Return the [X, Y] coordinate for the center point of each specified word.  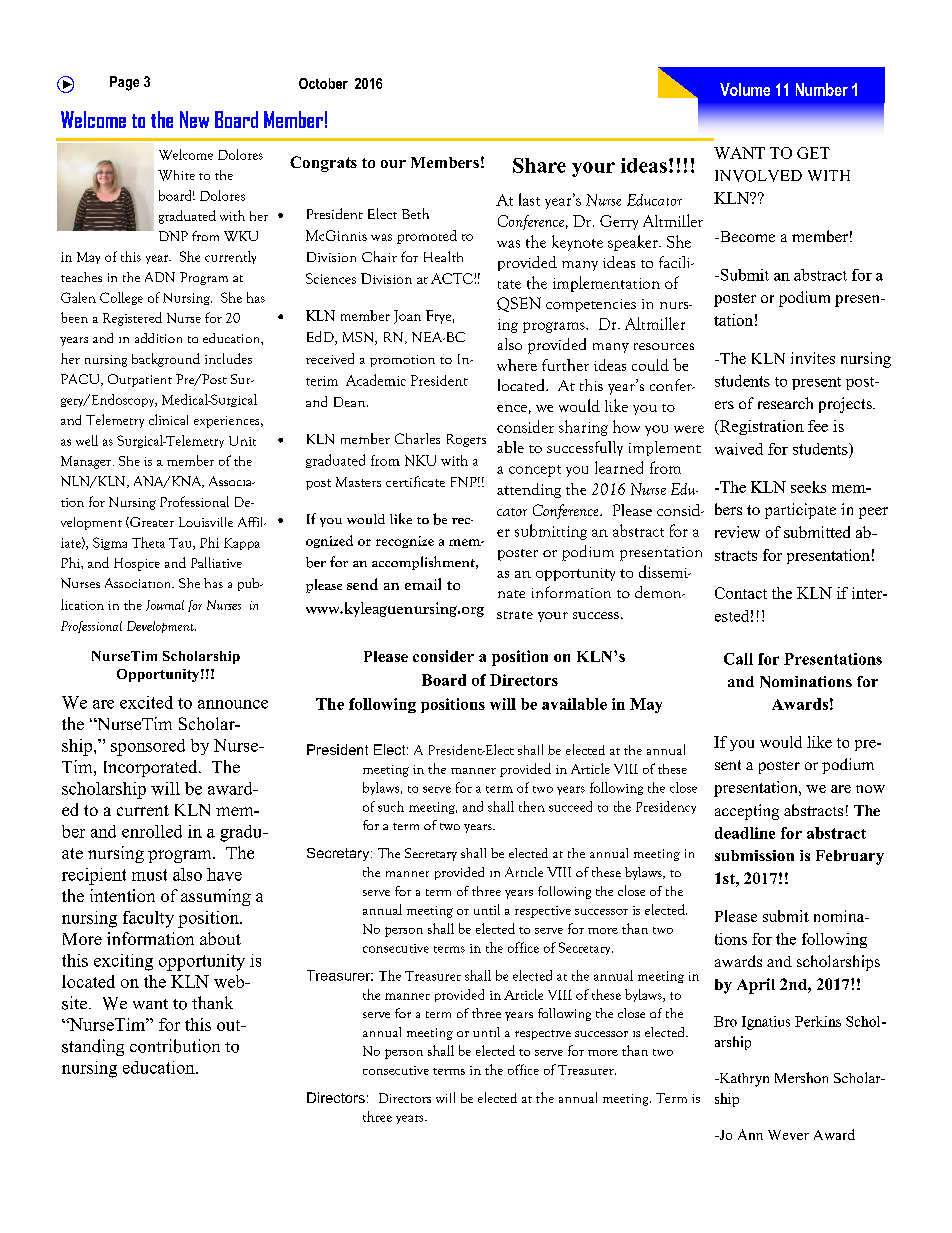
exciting [123, 962]
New [194, 119]
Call [738, 659]
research [785, 403]
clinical [168, 419]
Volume [745, 89]
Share [539, 165]
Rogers [466, 440]
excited [146, 702]
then [532, 806]
